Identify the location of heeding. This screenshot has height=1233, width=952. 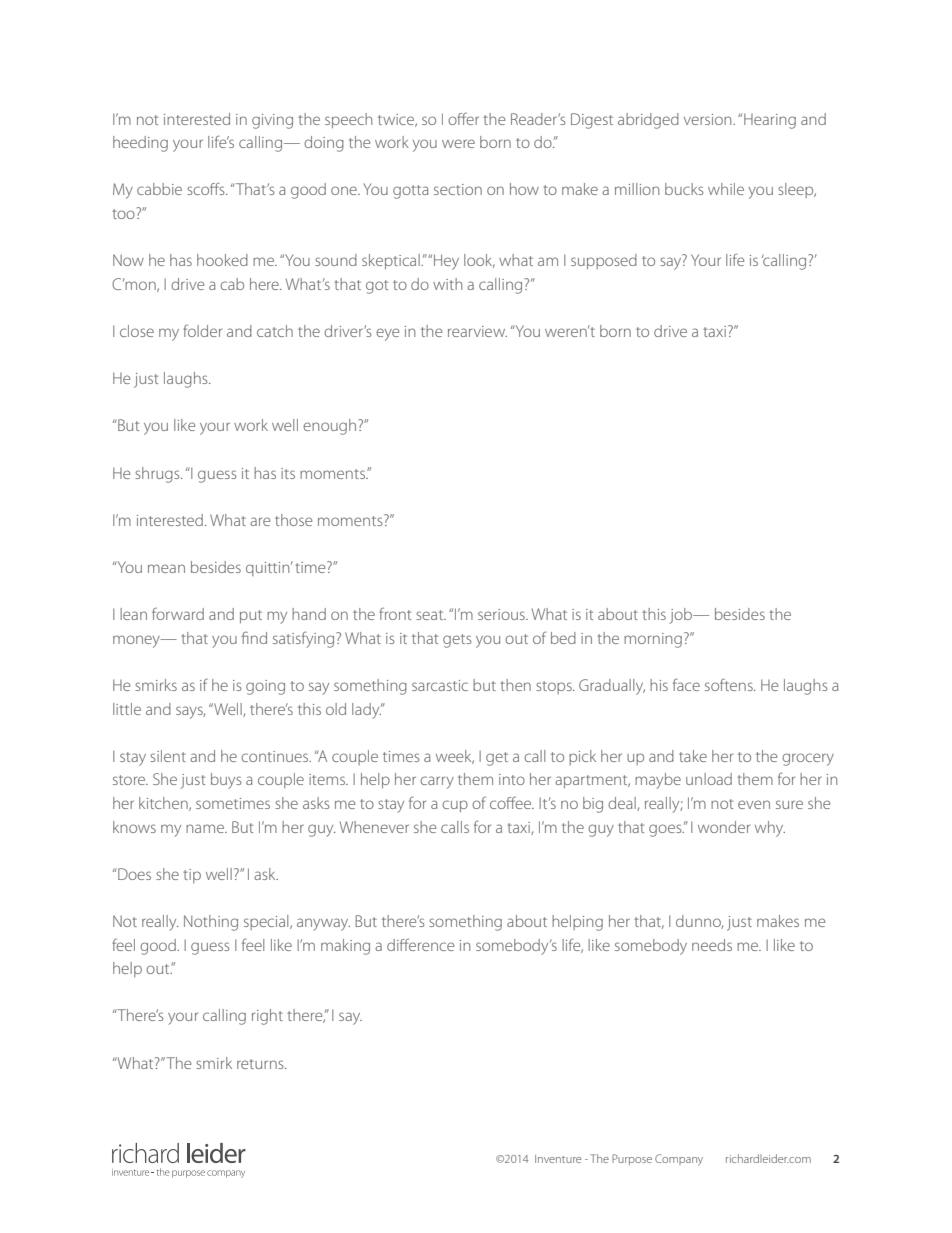
(140, 144).
